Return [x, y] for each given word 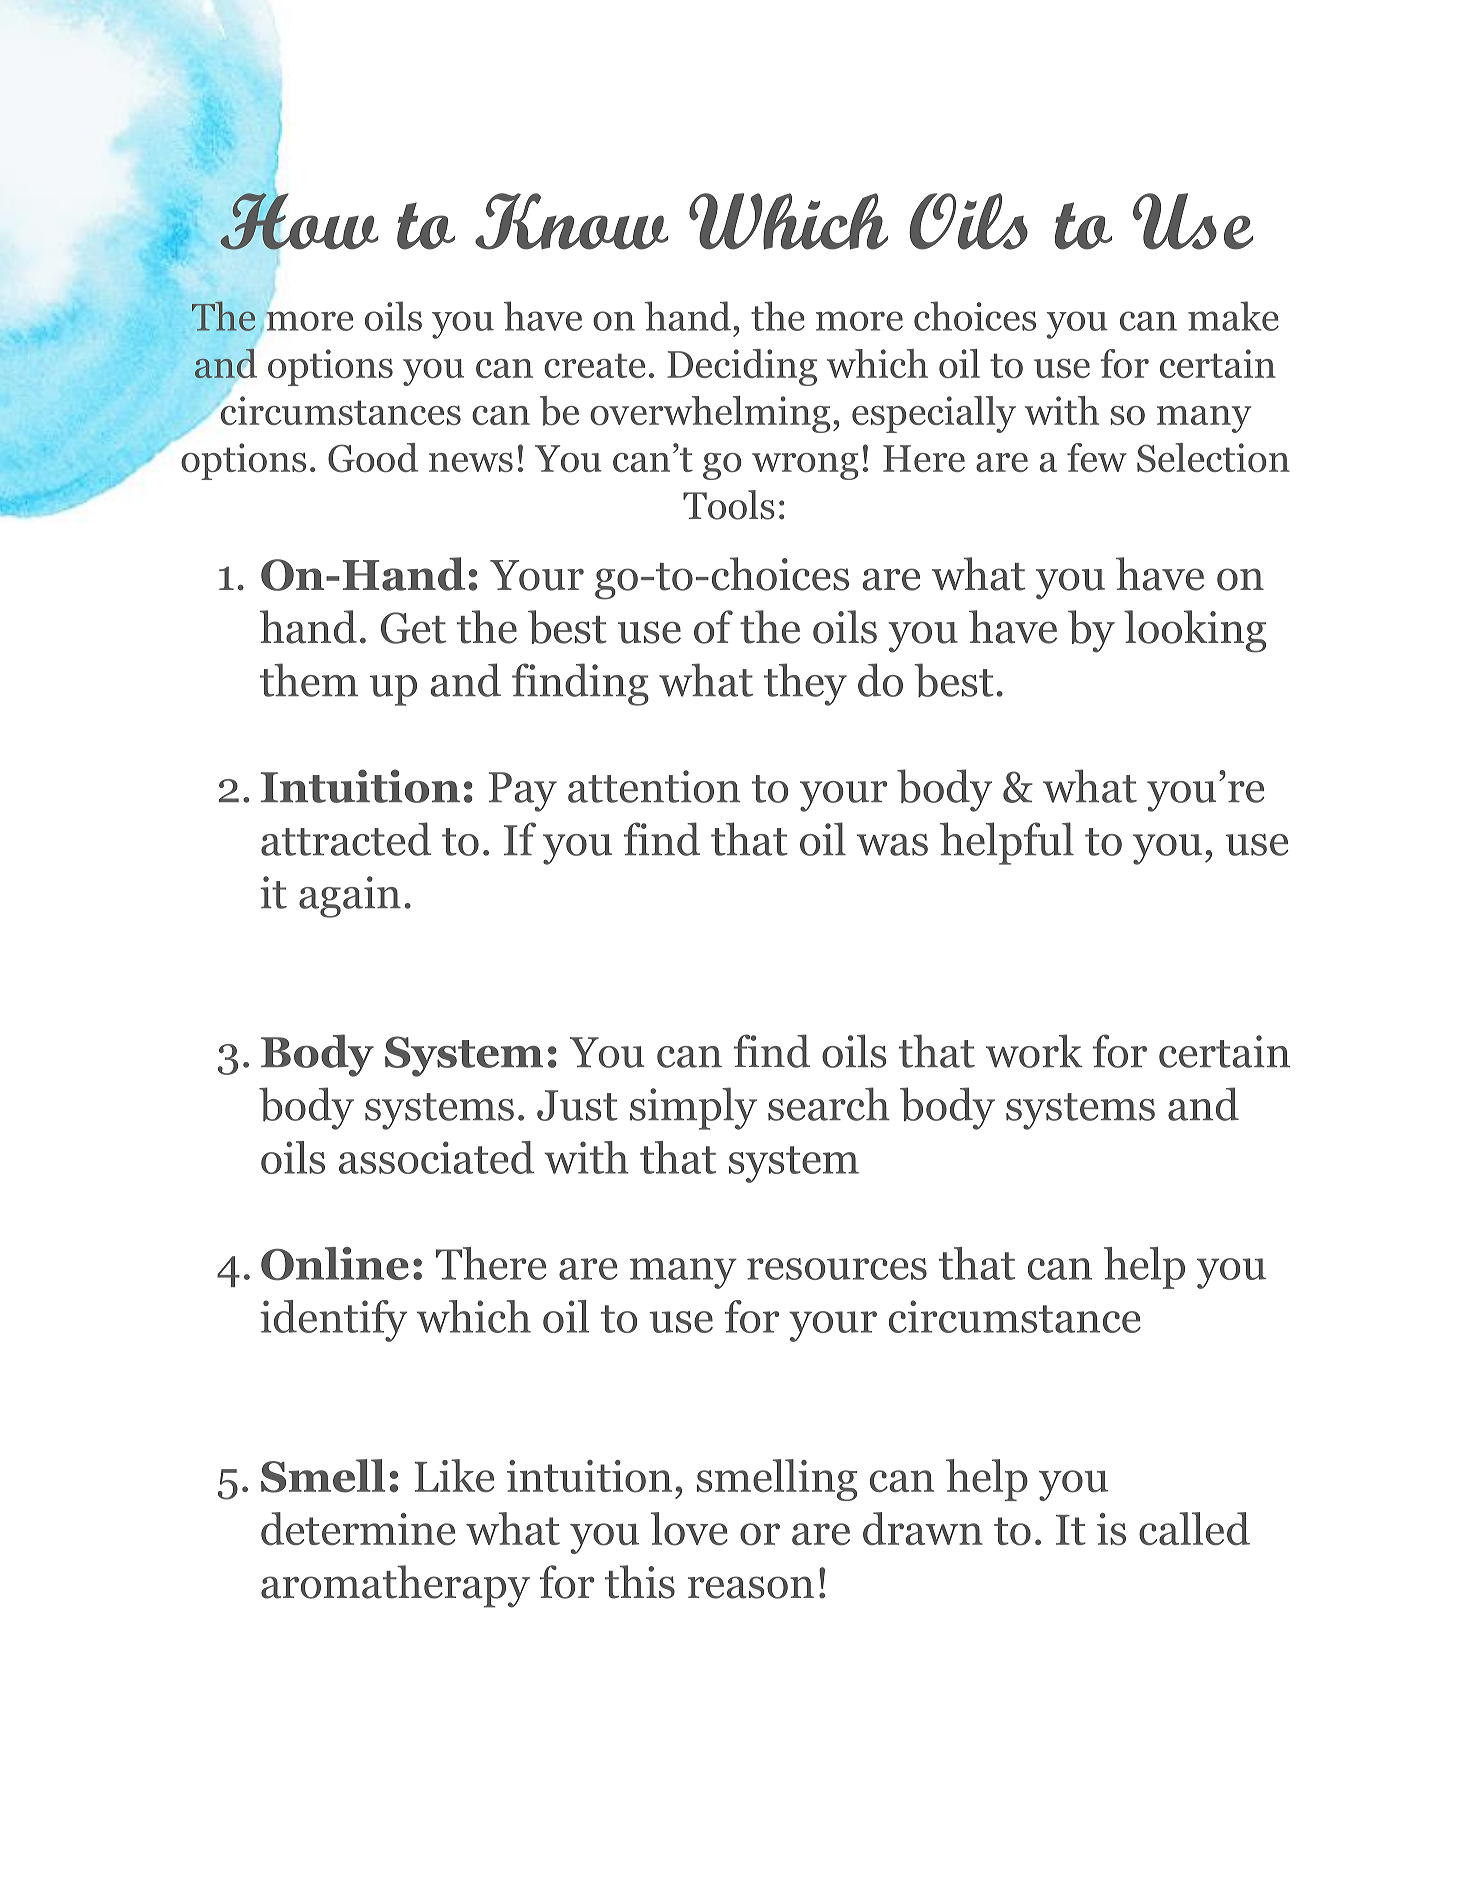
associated [436, 1157]
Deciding [742, 367]
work [1034, 1051]
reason [751, 1587]
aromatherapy [395, 1586]
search [829, 1104]
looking [1195, 631]
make [1233, 316]
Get [413, 628]
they [805, 684]
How [299, 221]
